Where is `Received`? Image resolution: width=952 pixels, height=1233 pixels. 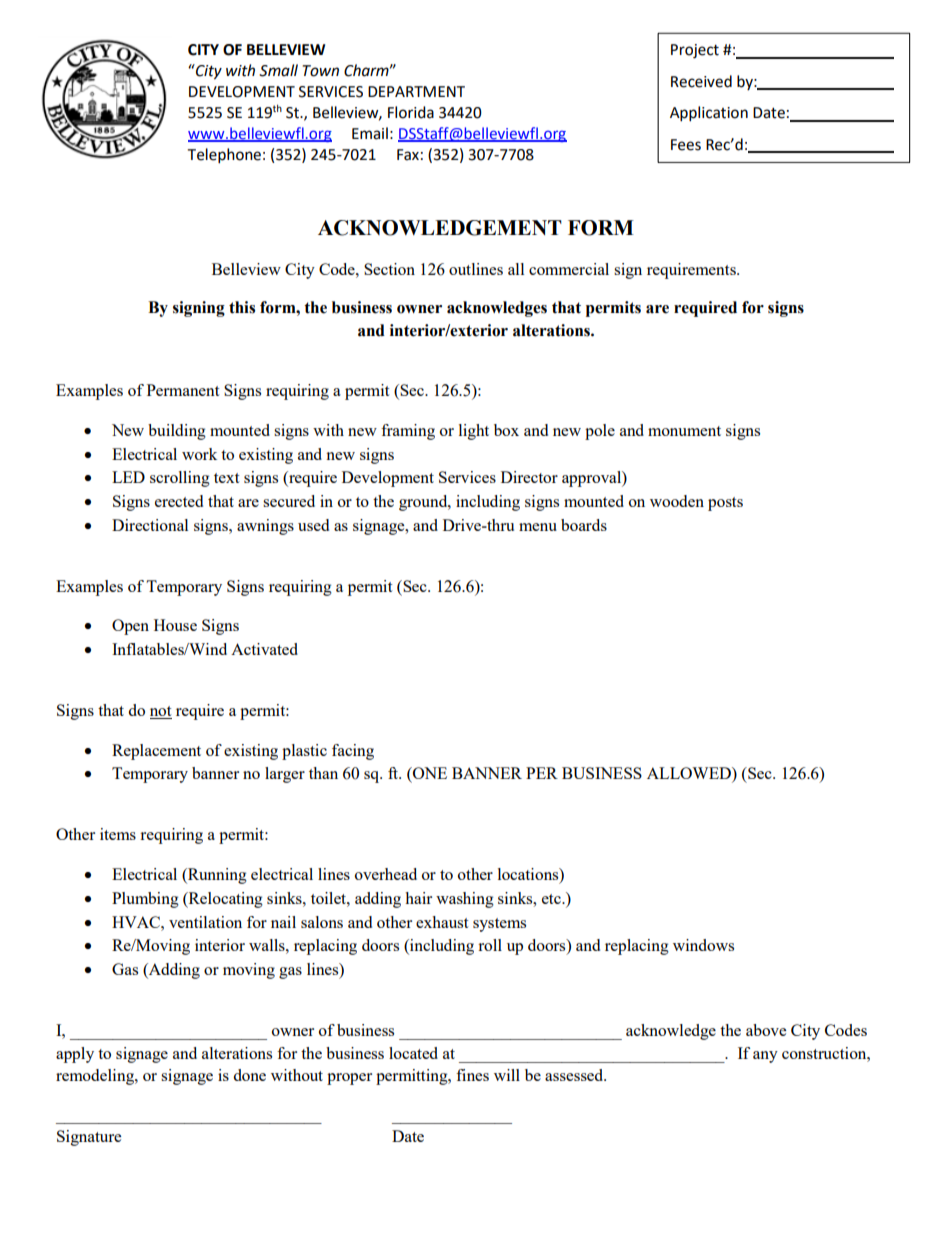
Received is located at coordinates (701, 81).
